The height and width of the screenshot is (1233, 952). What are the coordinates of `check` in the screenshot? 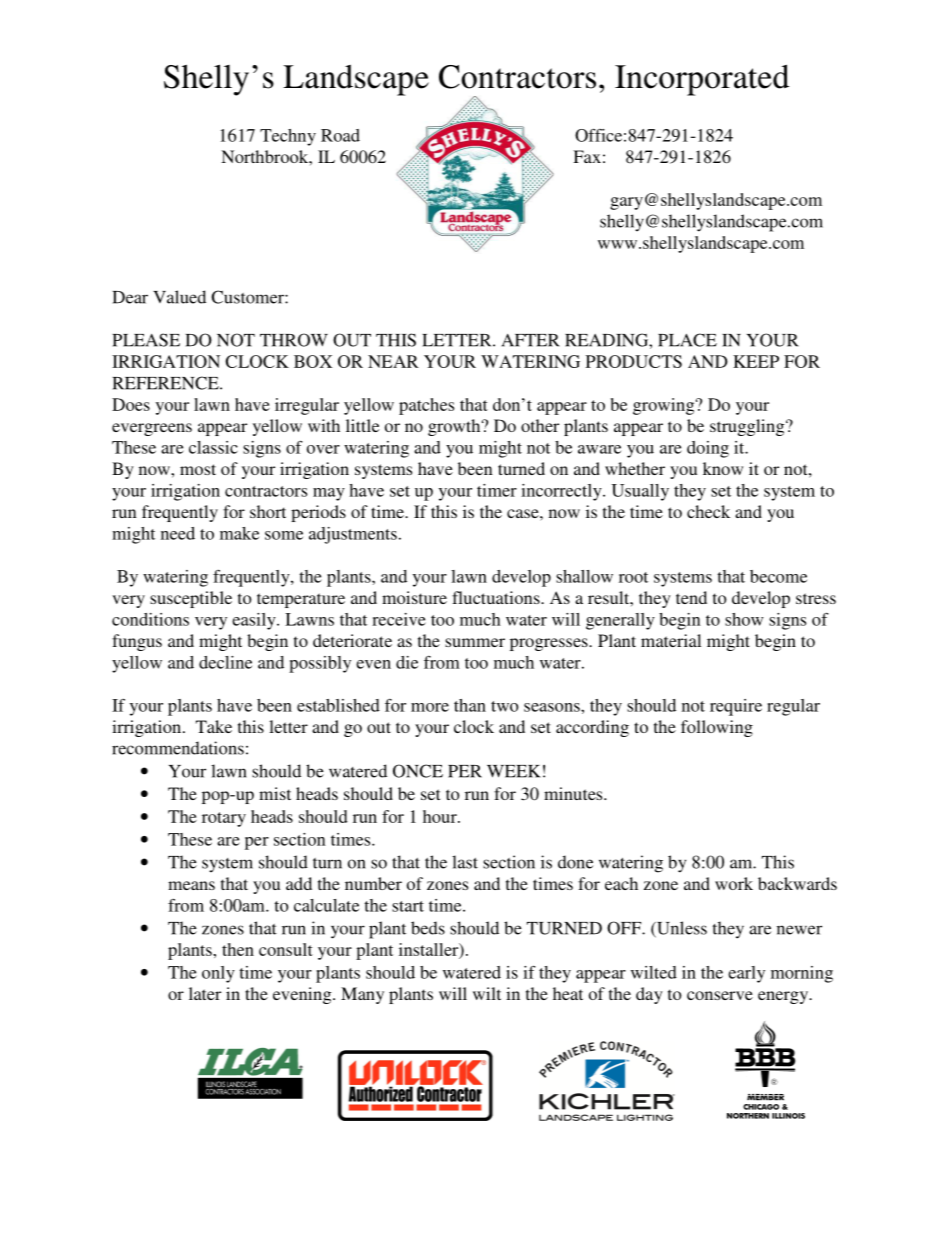 It's located at (708, 511).
